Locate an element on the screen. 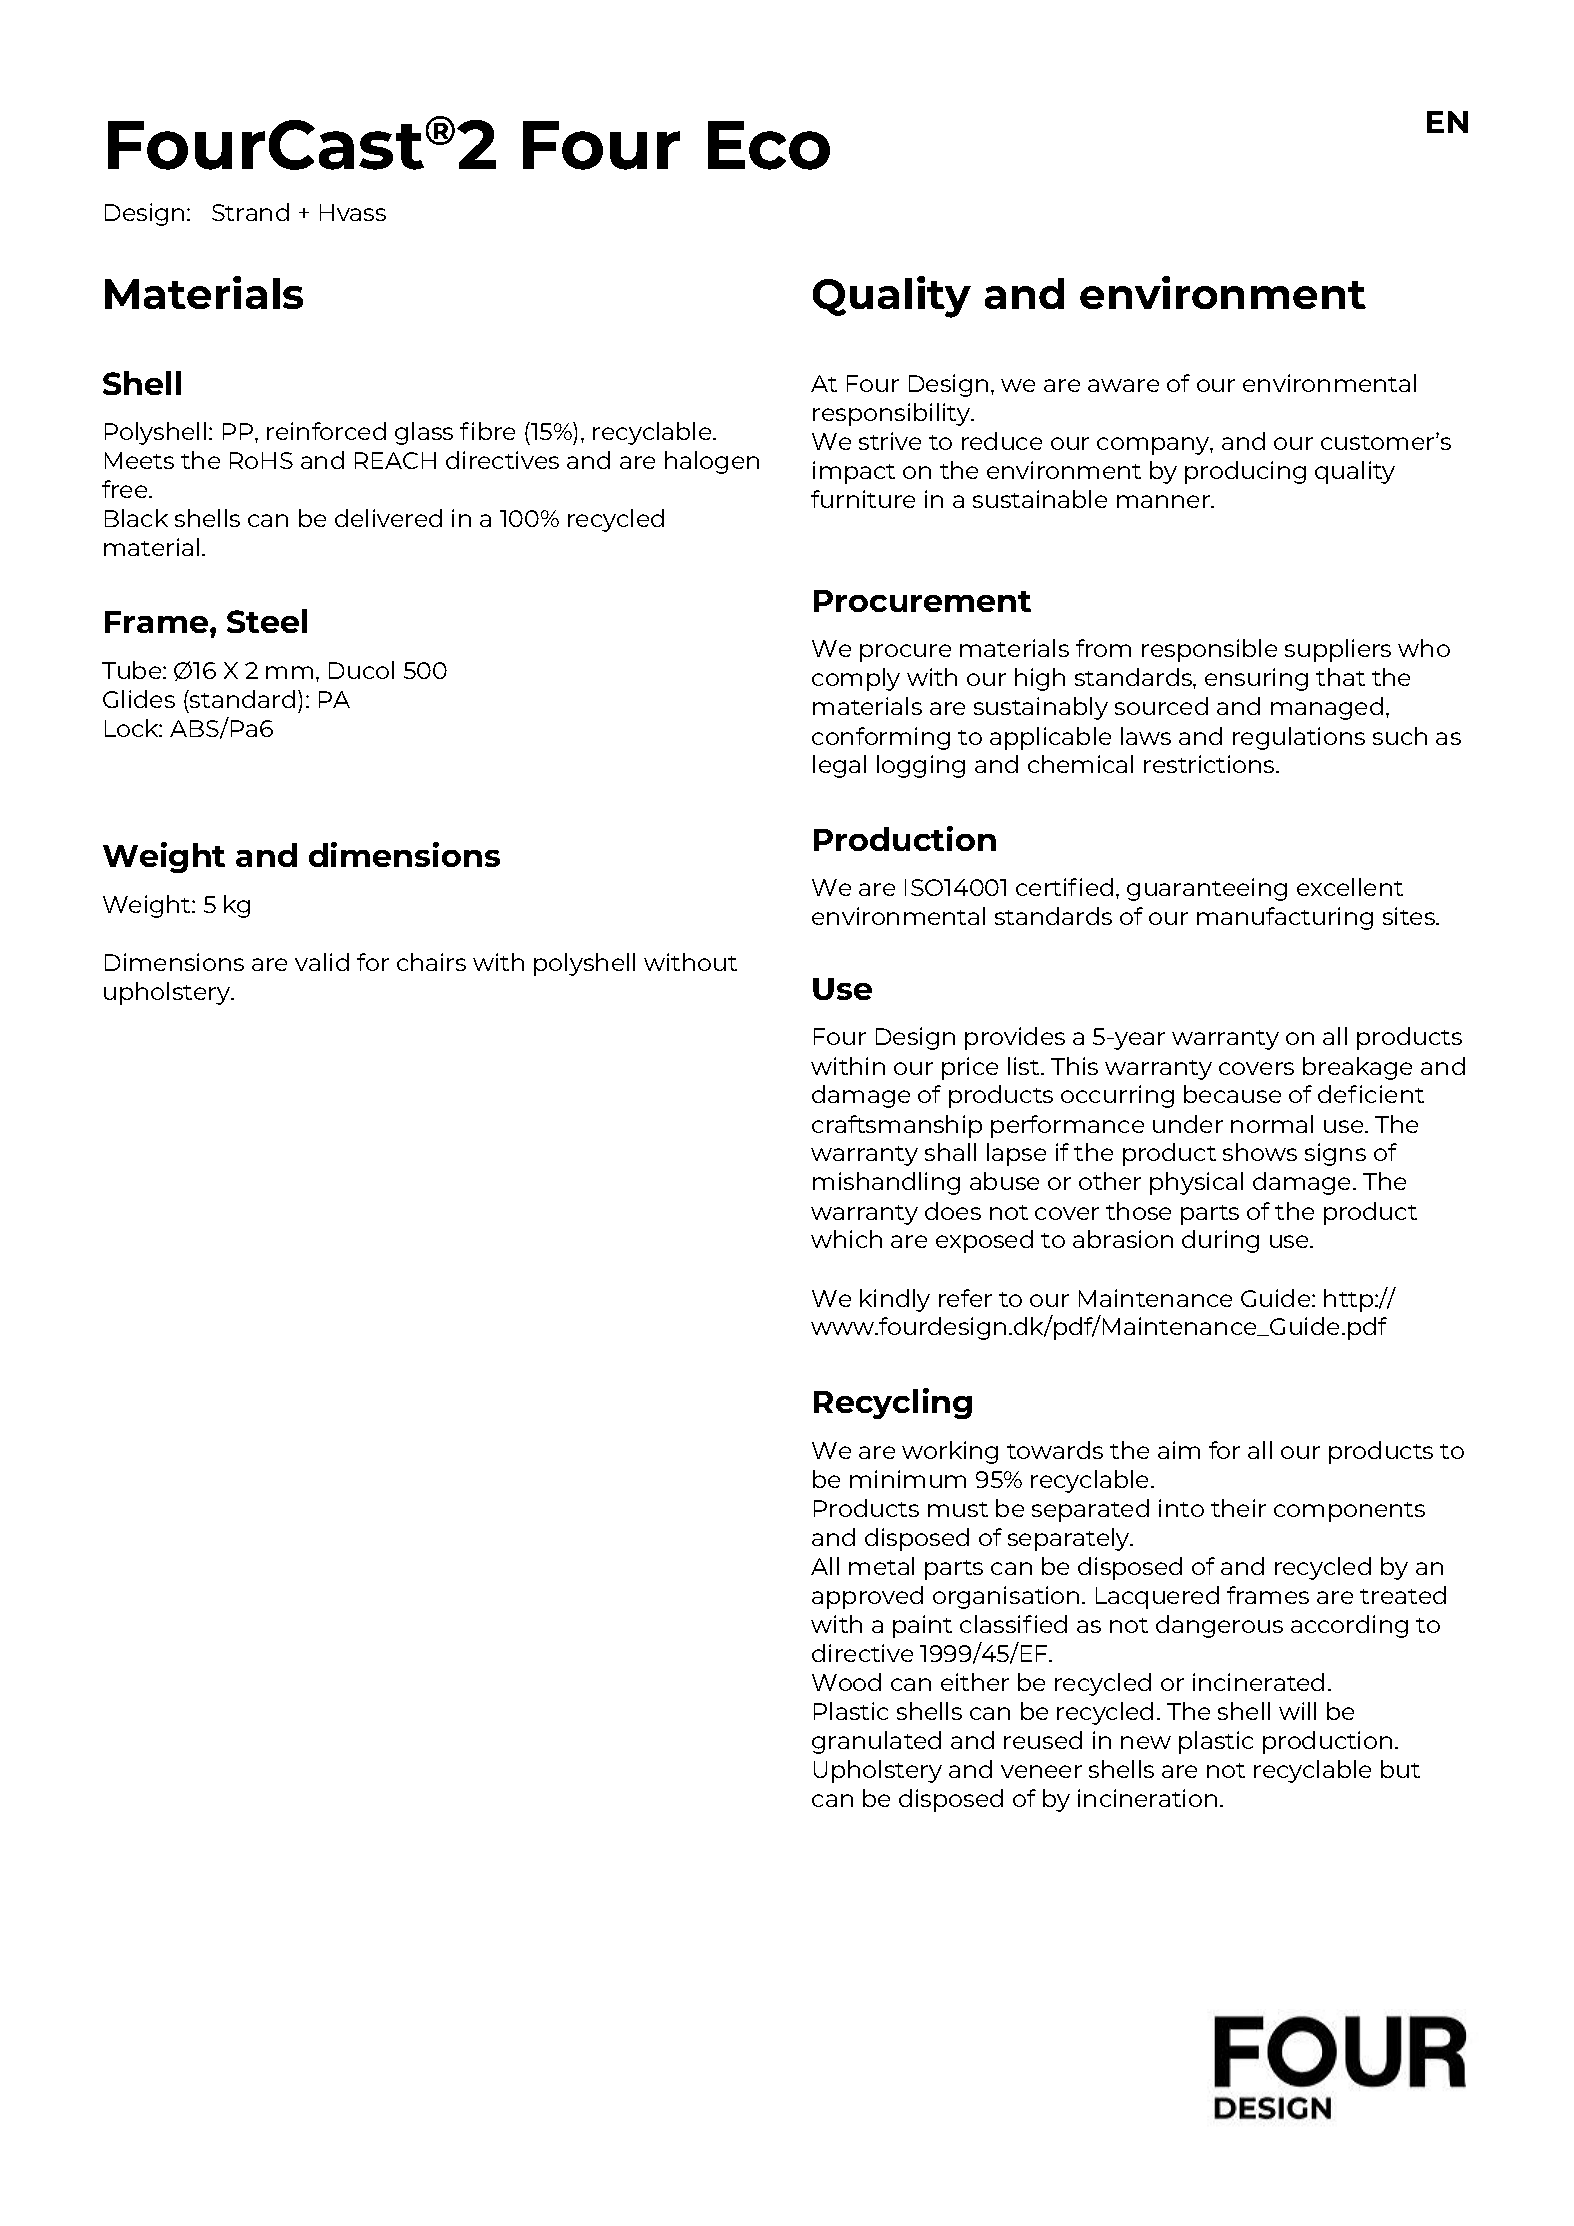  Strand is located at coordinates (250, 212).
